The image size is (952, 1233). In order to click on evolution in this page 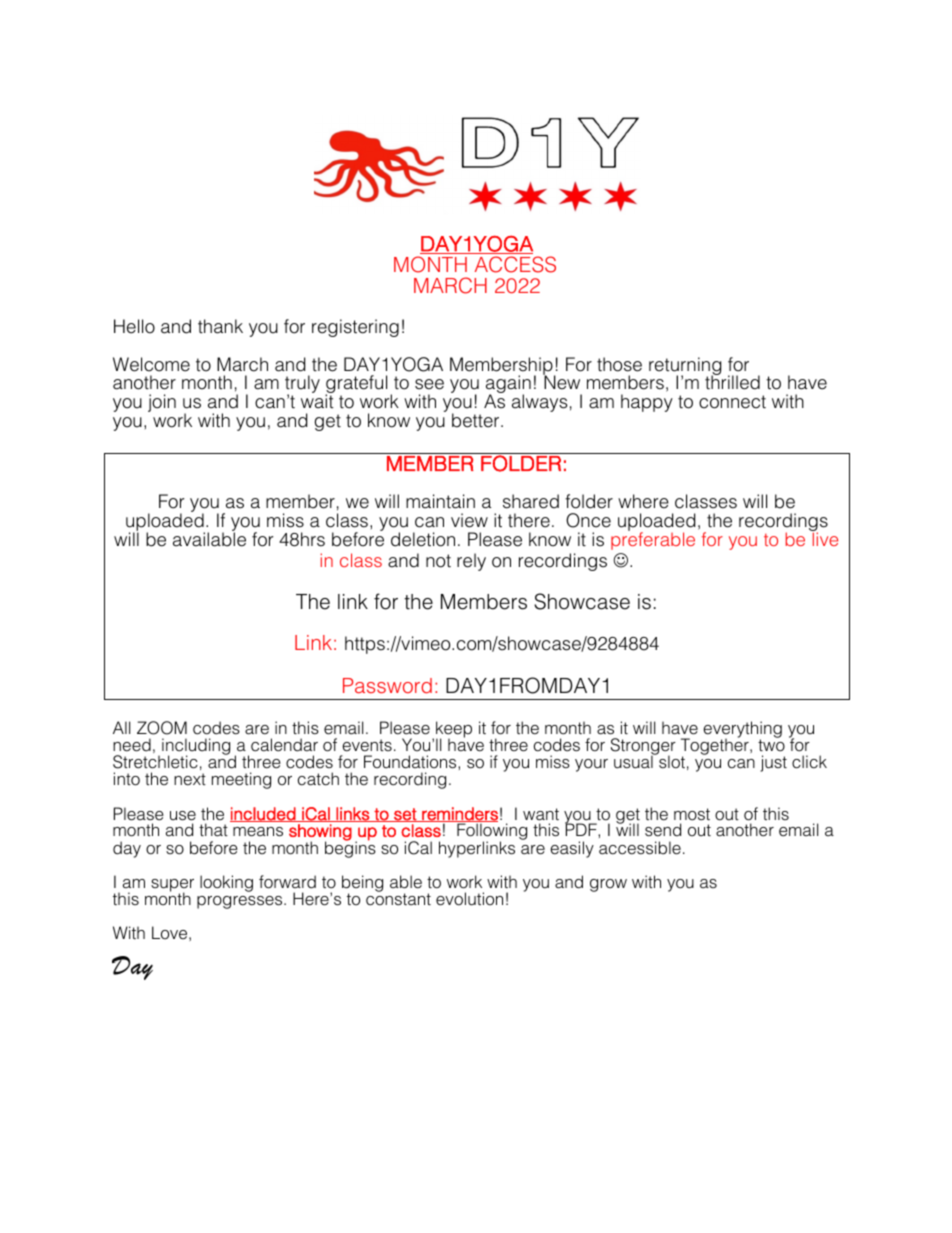, I will do `click(469, 899)`.
